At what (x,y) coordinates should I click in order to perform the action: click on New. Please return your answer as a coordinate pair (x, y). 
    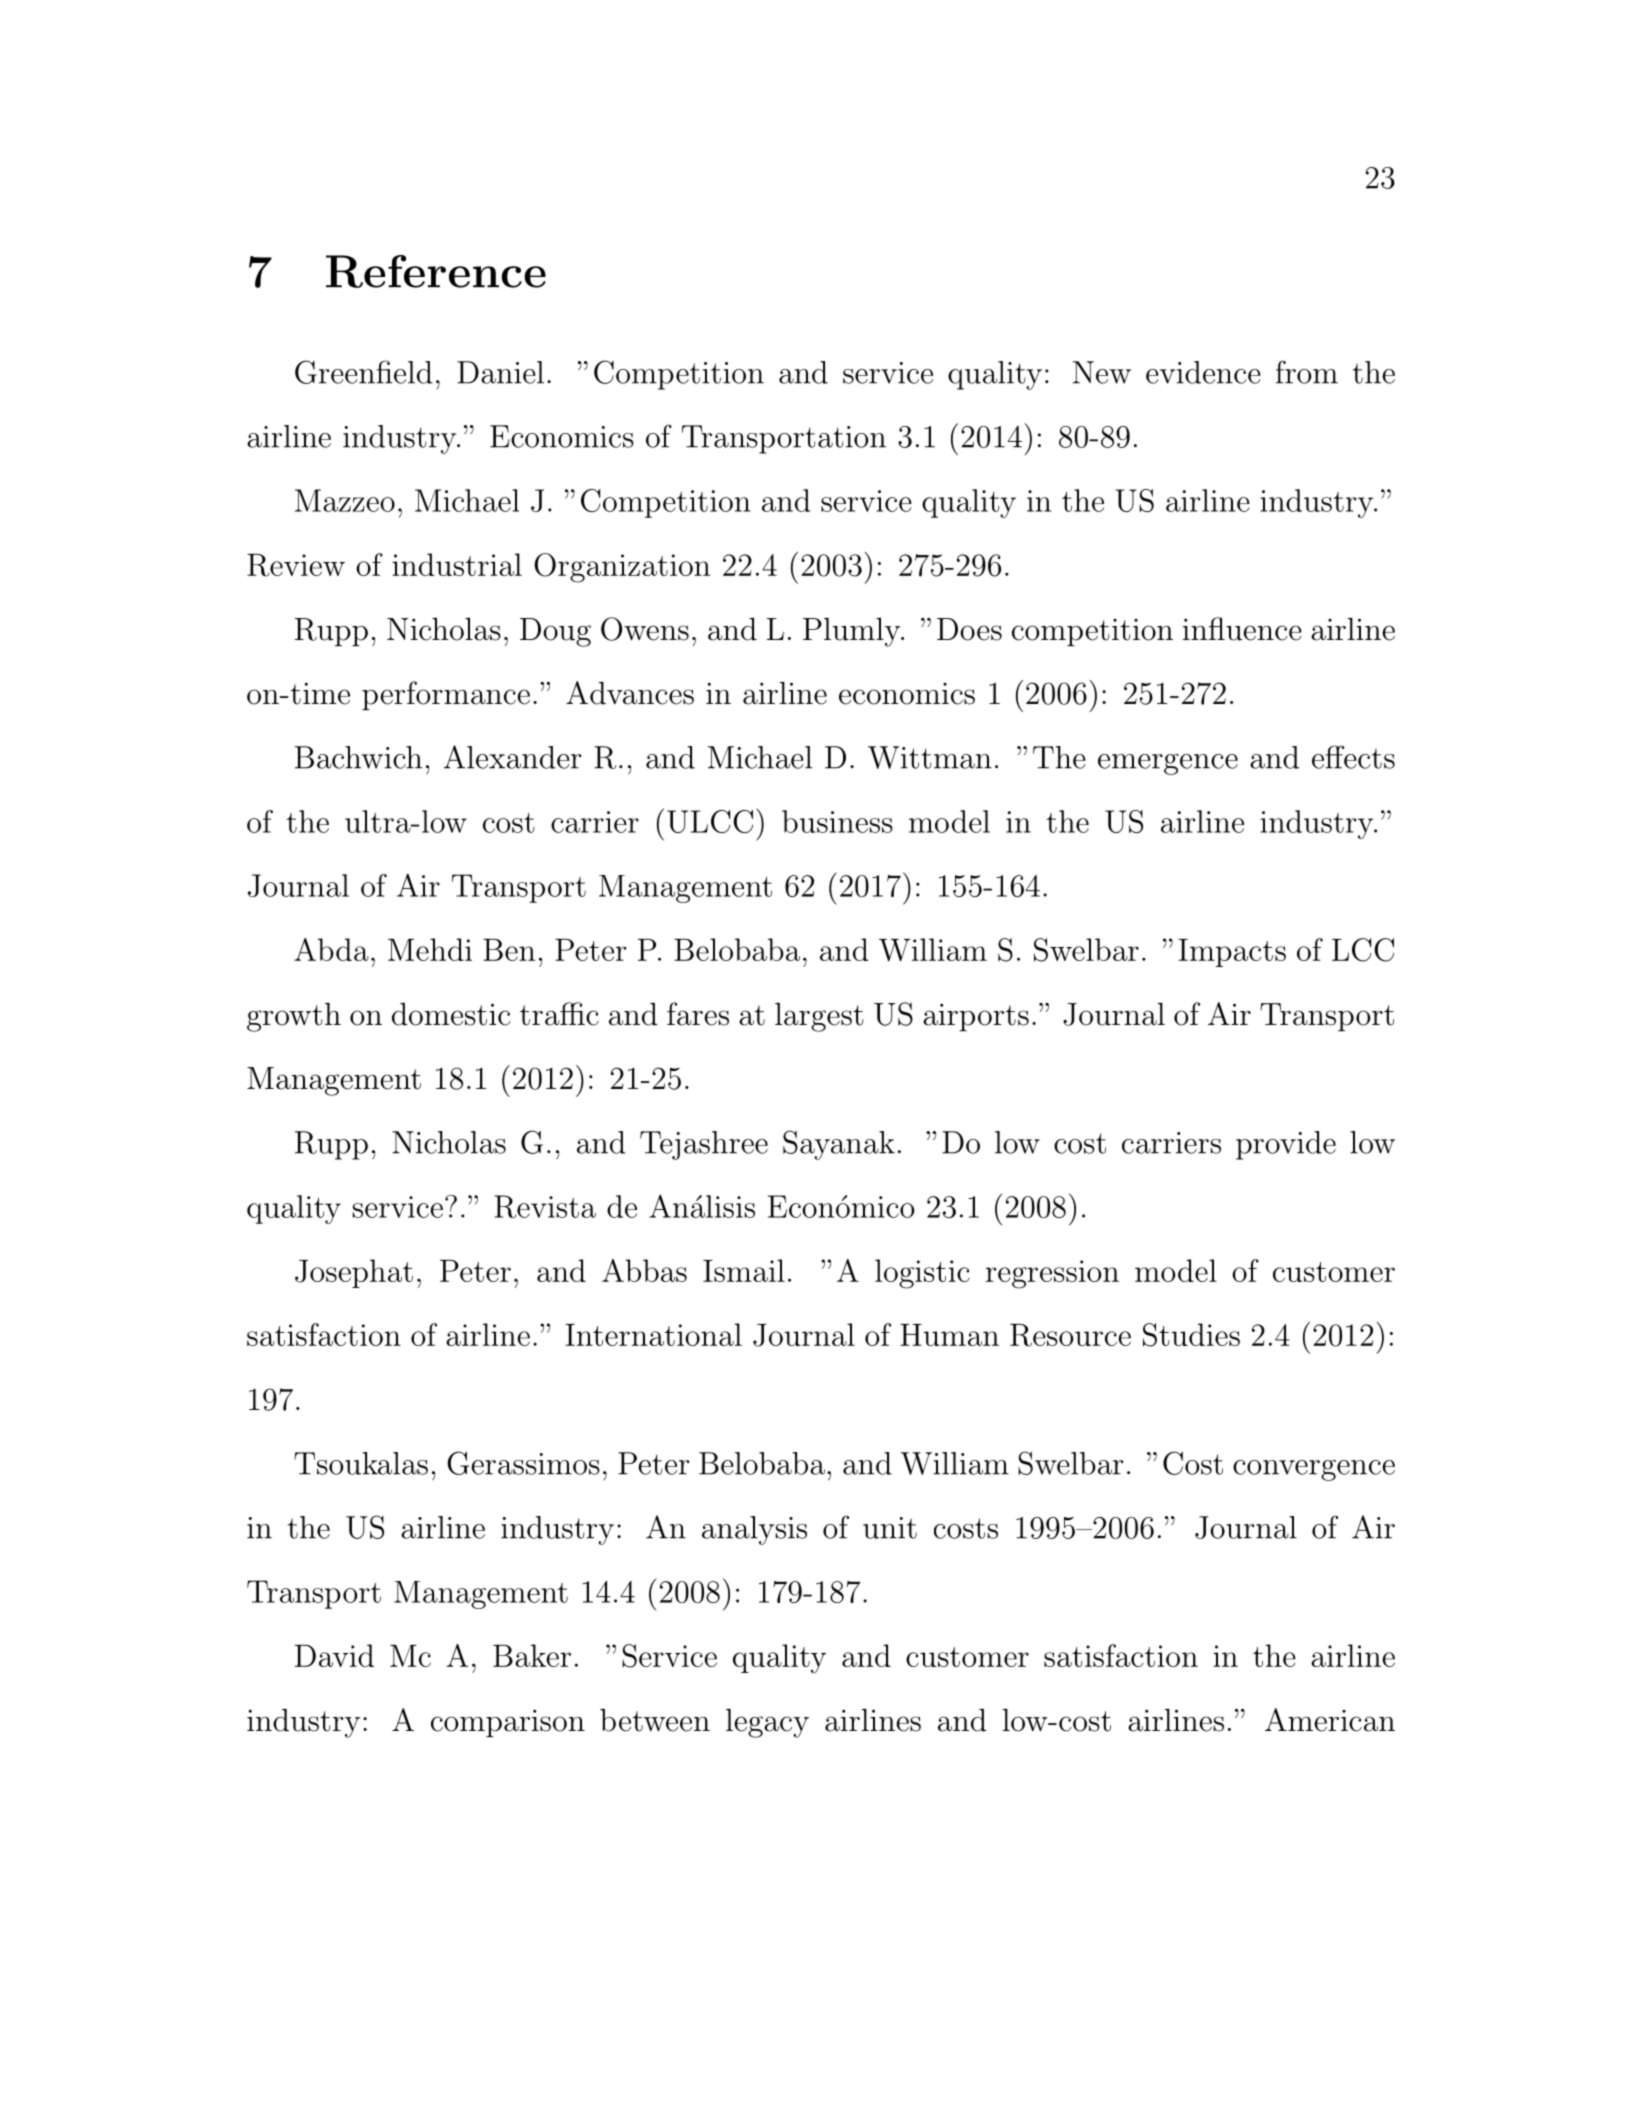
    Looking at the image, I should click on (1102, 372).
